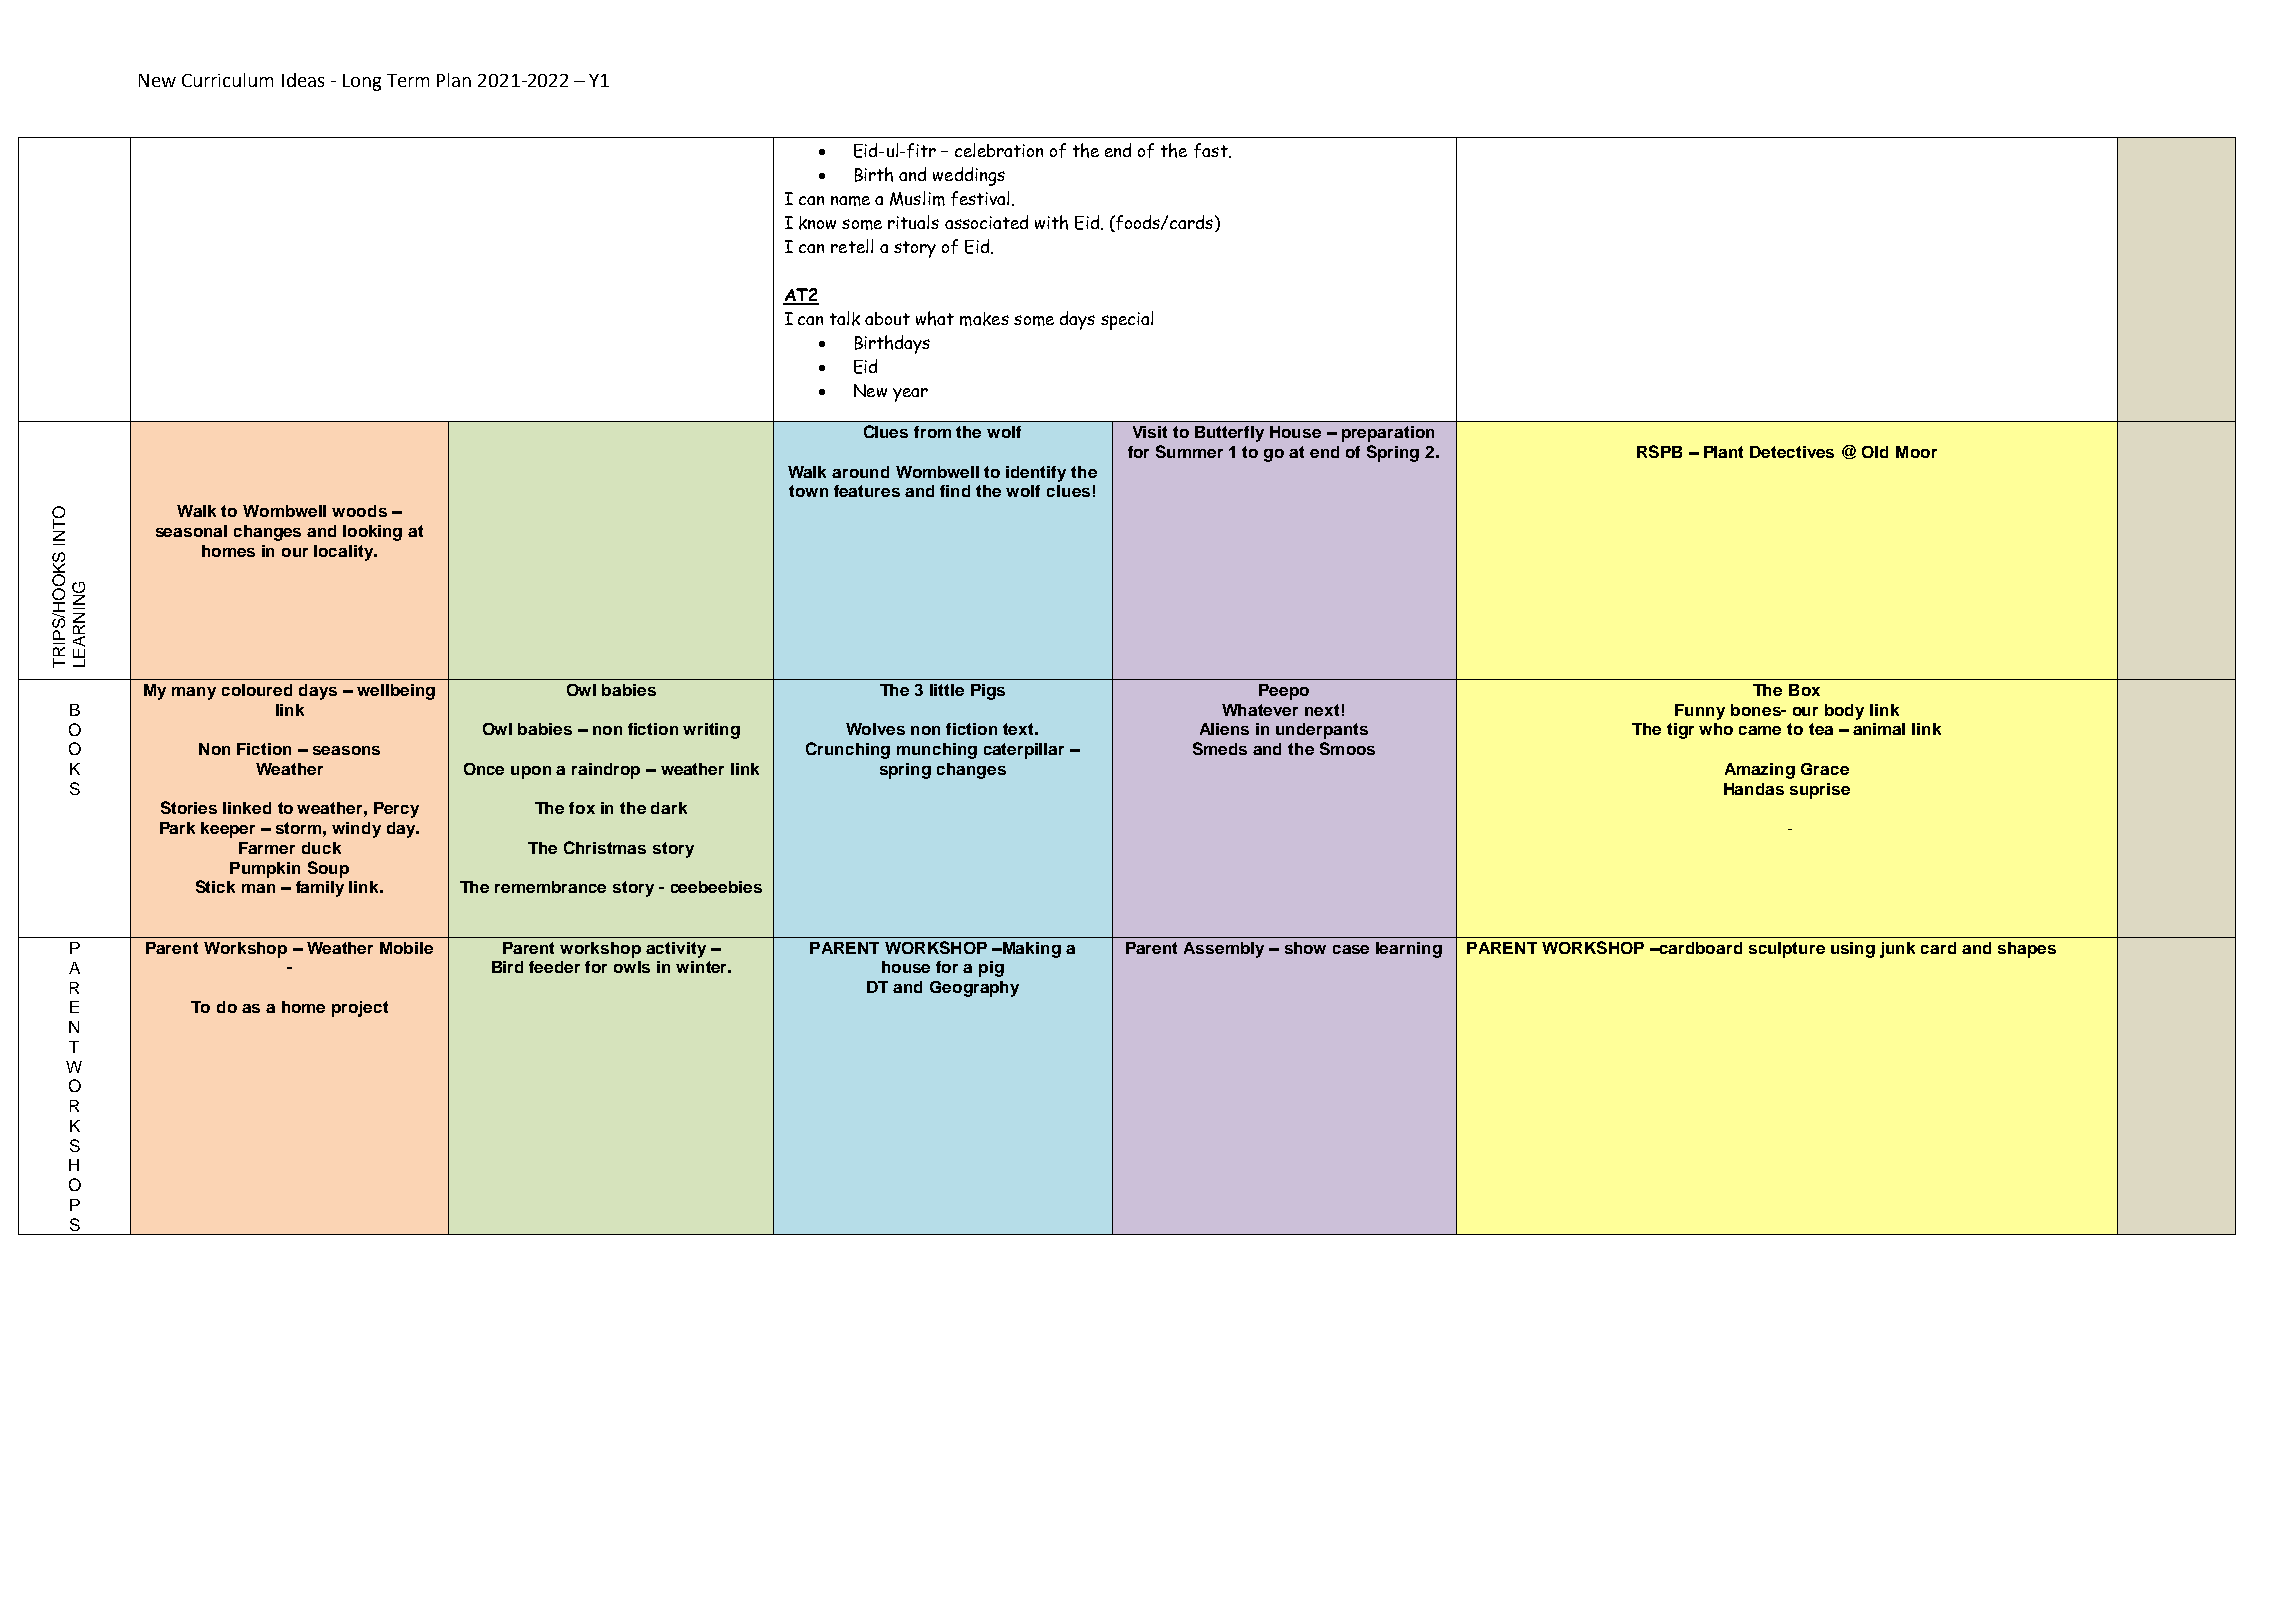  I want to click on celebration, so click(999, 150).
